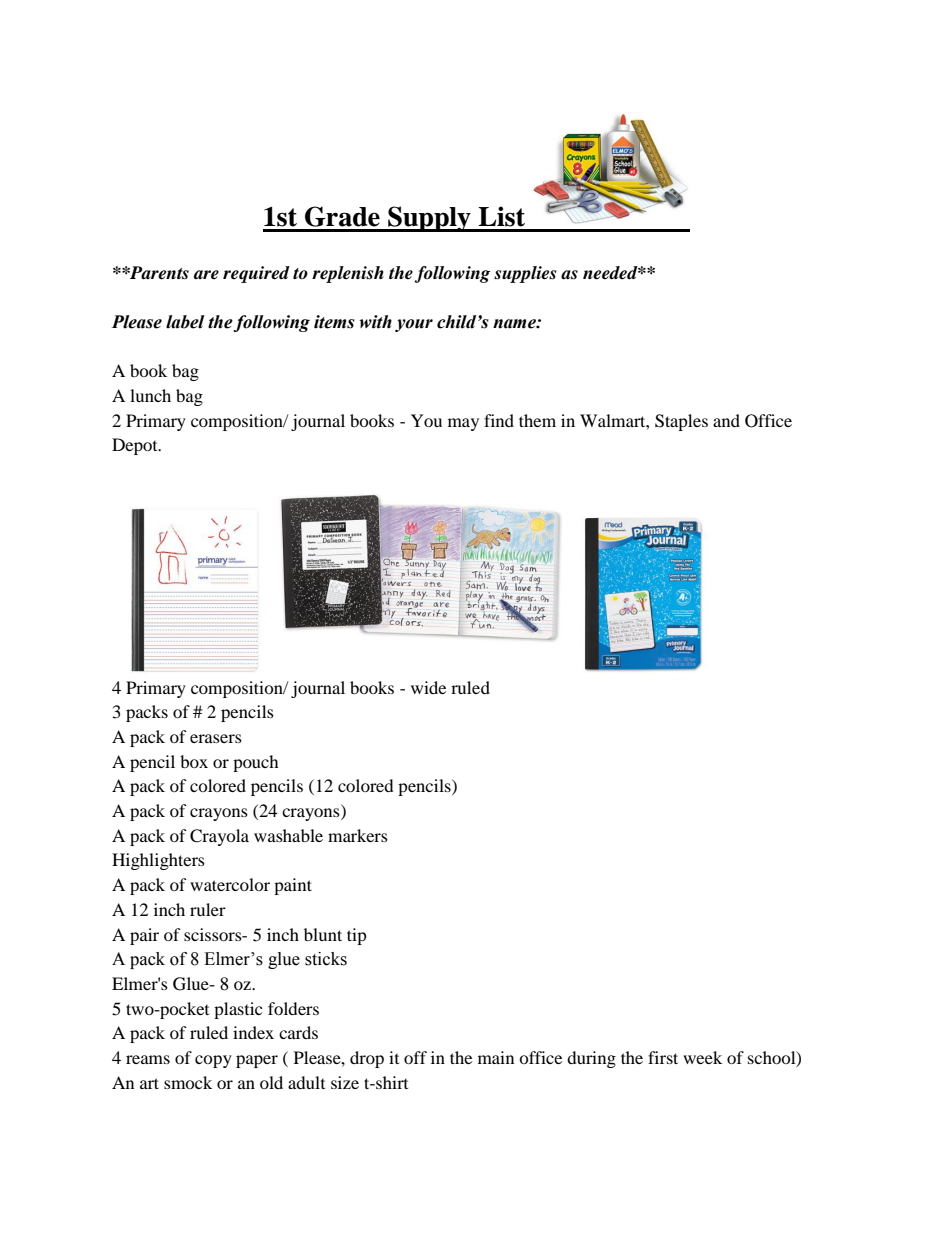  I want to click on first, so click(663, 1057).
